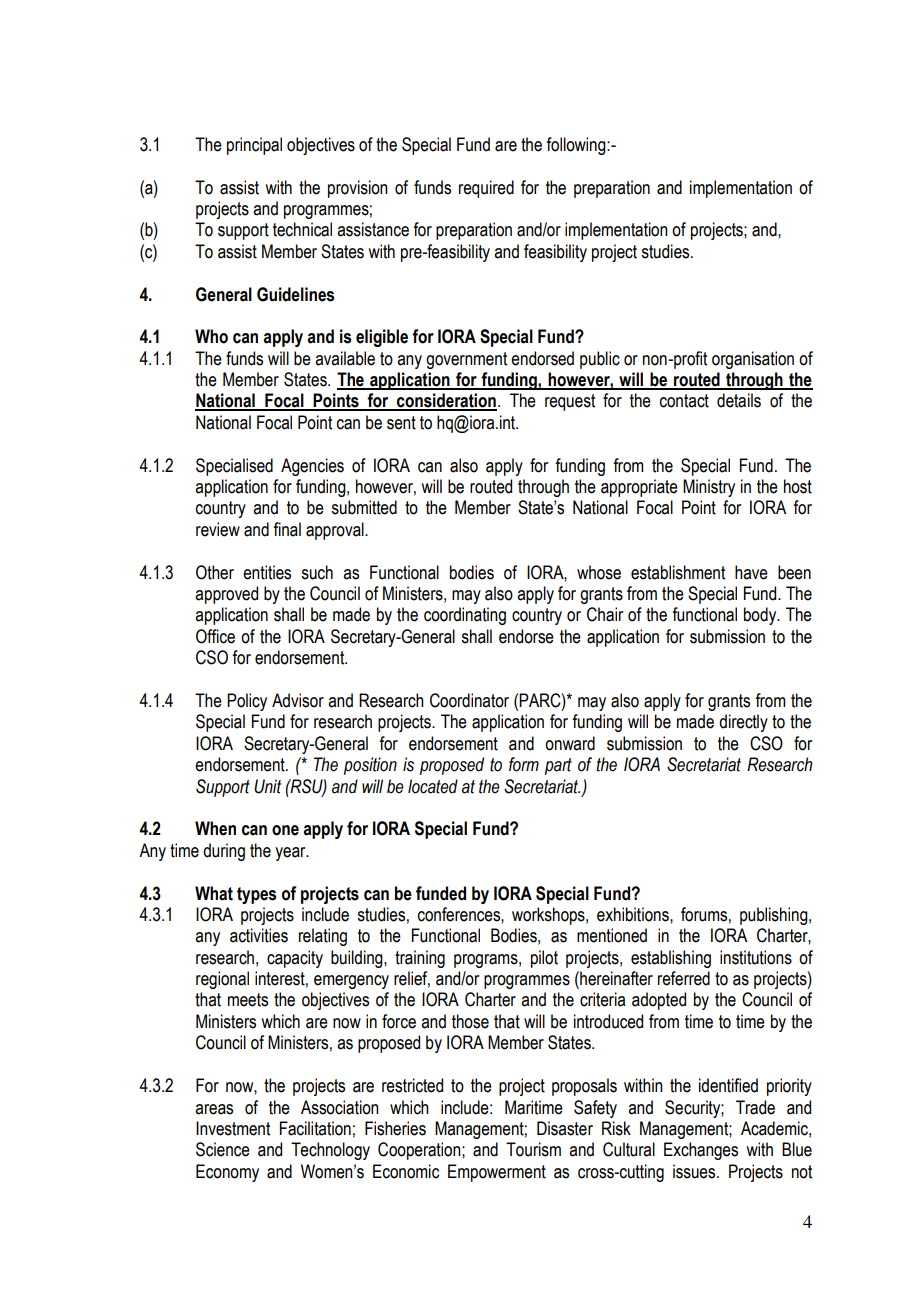 This screenshot has width=924, height=1308. I want to click on principal, so click(254, 146).
